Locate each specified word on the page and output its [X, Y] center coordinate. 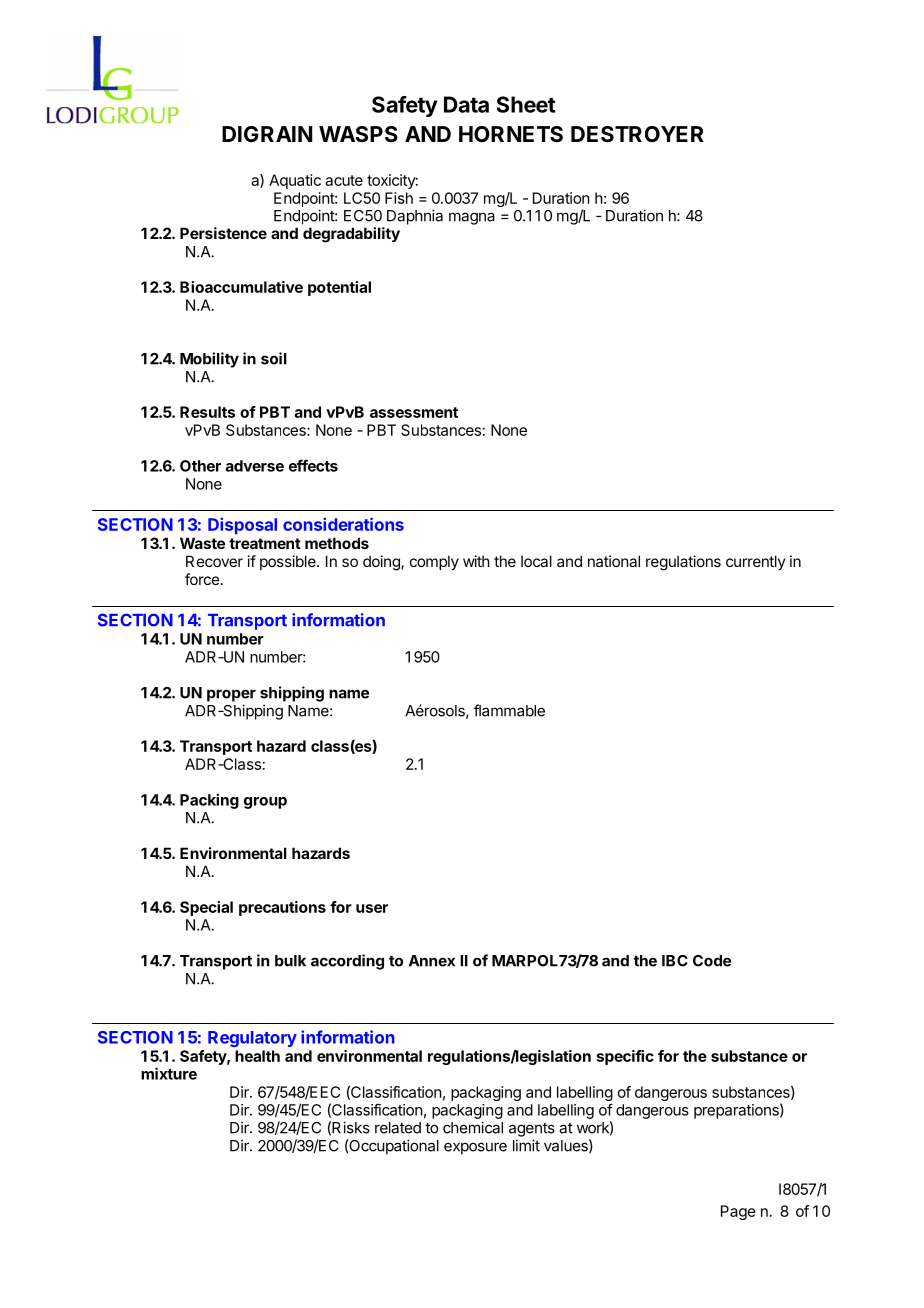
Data [466, 104]
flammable [509, 710]
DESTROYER [637, 134]
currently [756, 562]
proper [231, 695]
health [257, 1056]
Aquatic [295, 181]
